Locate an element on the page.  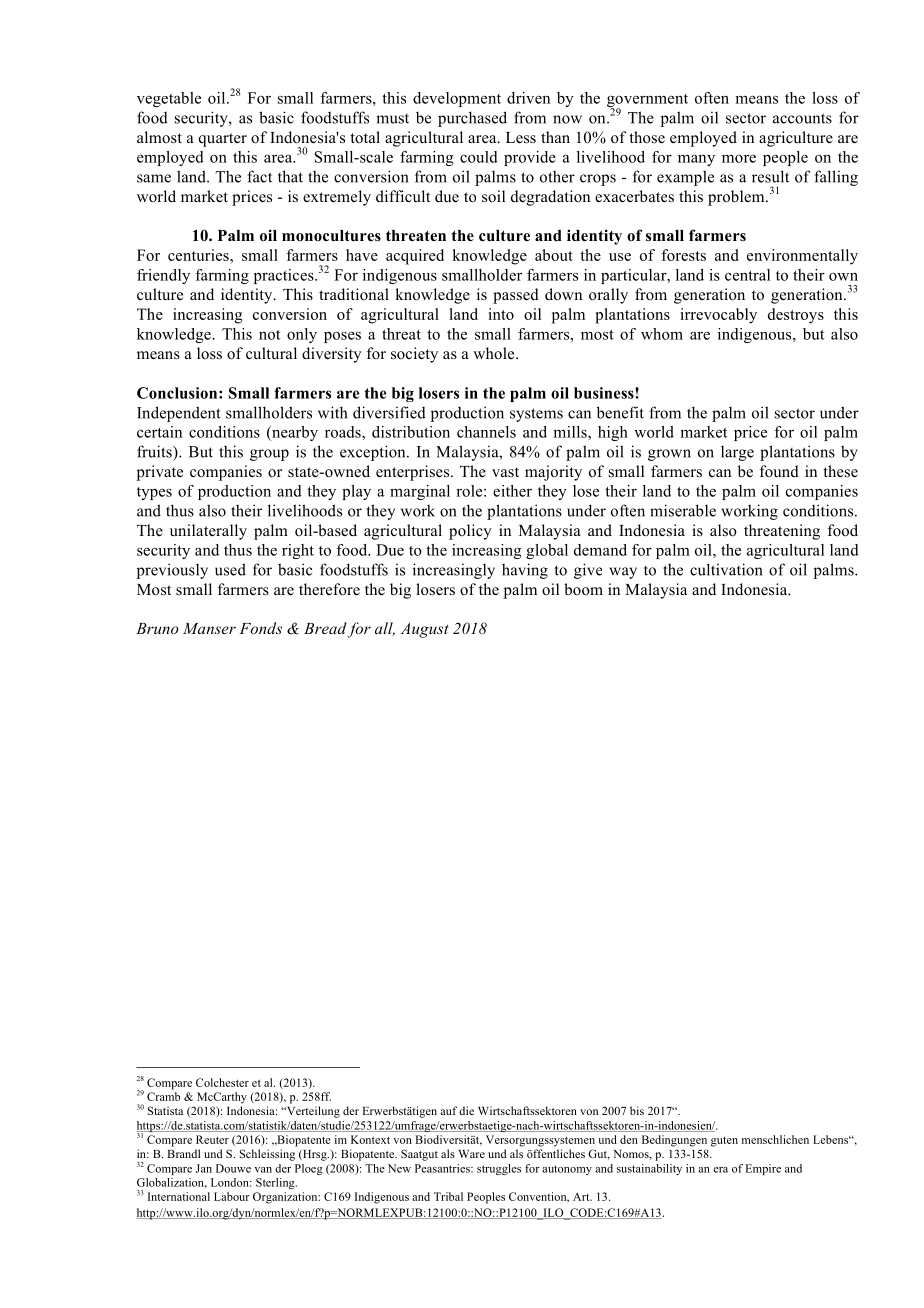
August is located at coordinates (425, 630).
